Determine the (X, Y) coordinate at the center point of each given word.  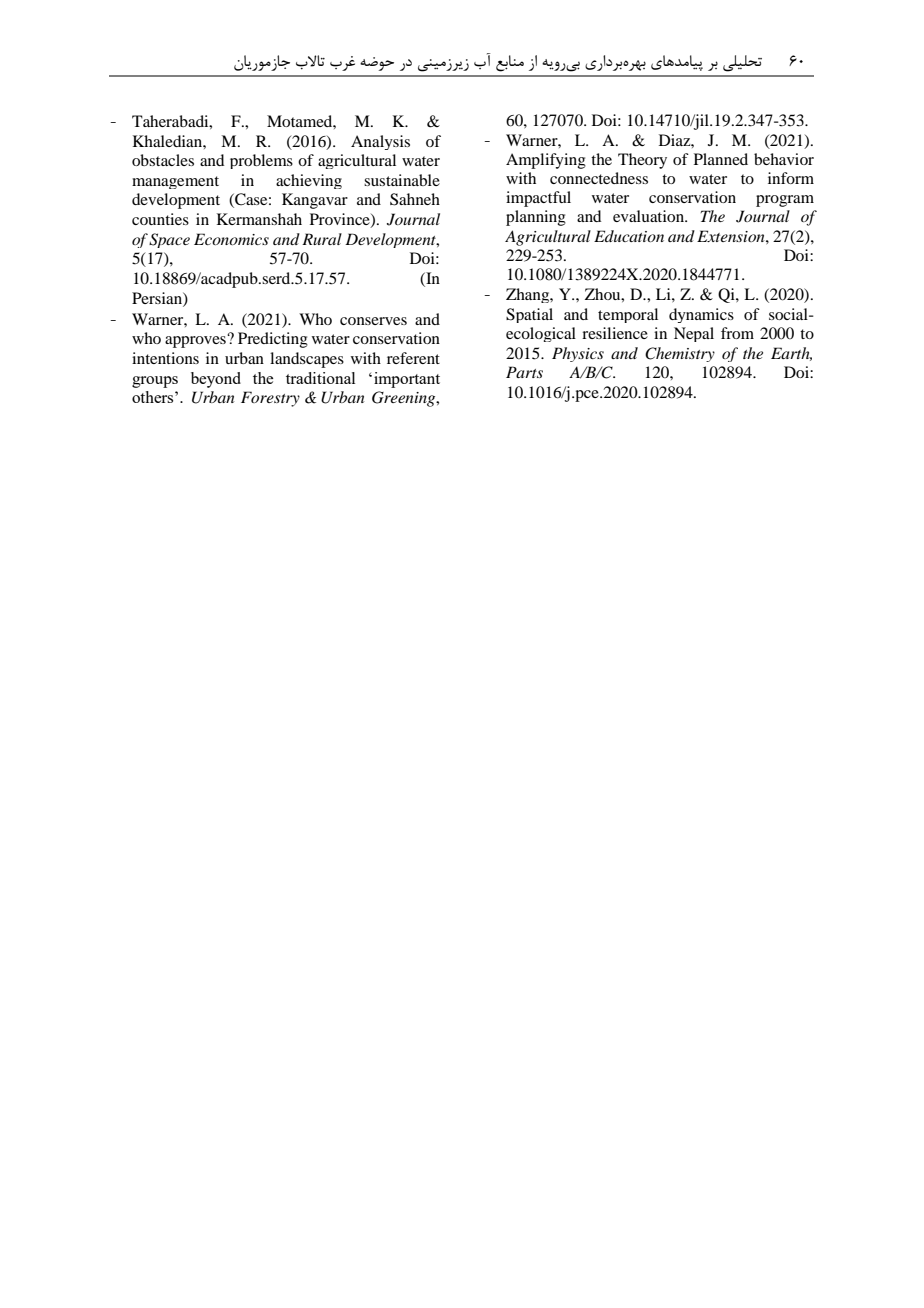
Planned (721, 159)
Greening (405, 399)
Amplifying (546, 161)
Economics (231, 239)
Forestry (270, 399)
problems (261, 161)
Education (629, 236)
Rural (322, 239)
